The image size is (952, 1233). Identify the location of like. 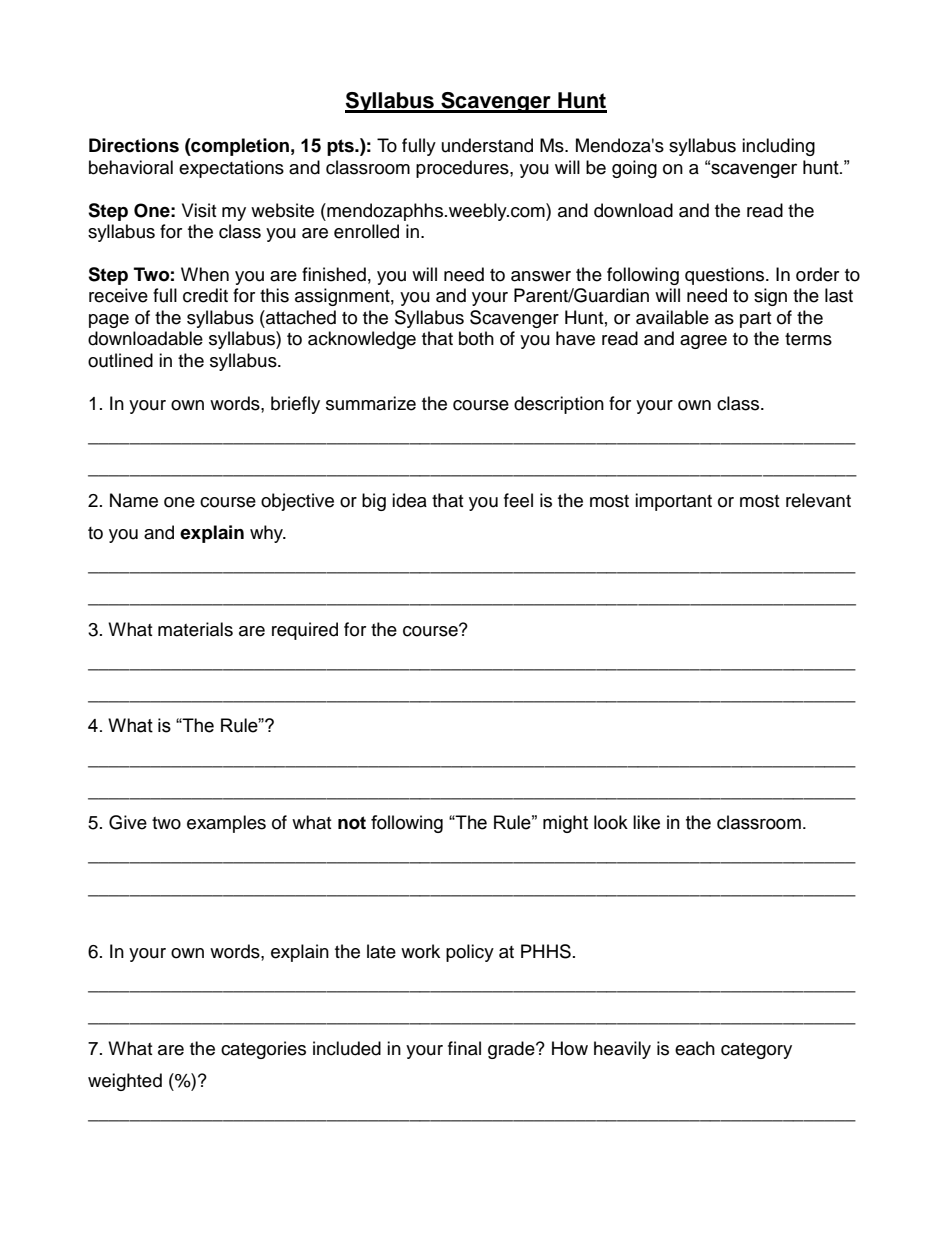
(646, 822).
